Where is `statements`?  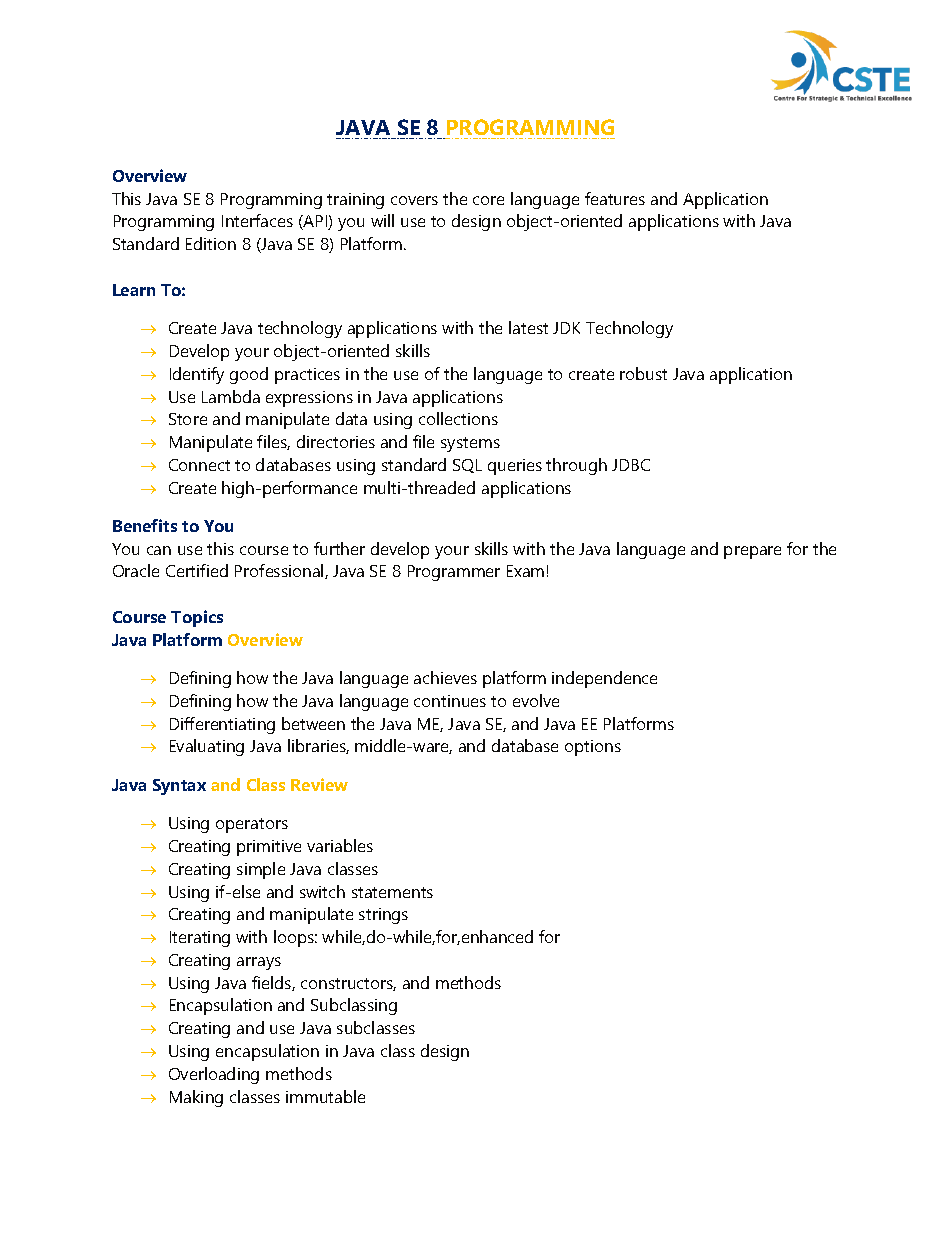 statements is located at coordinates (392, 892).
